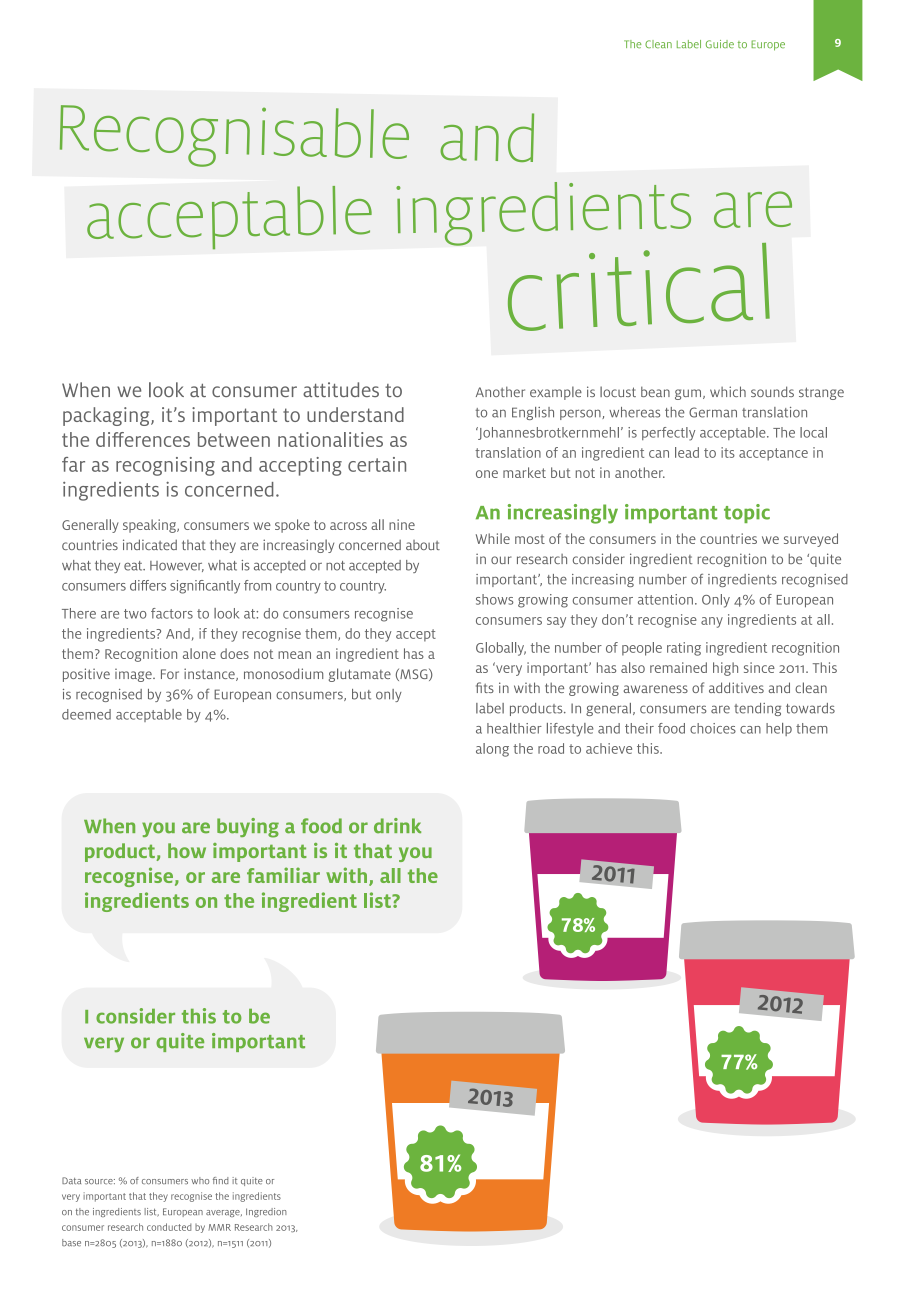 The width and height of the document is (924, 1308). What do you see at coordinates (397, 826) in the document?
I see `drink` at bounding box center [397, 826].
